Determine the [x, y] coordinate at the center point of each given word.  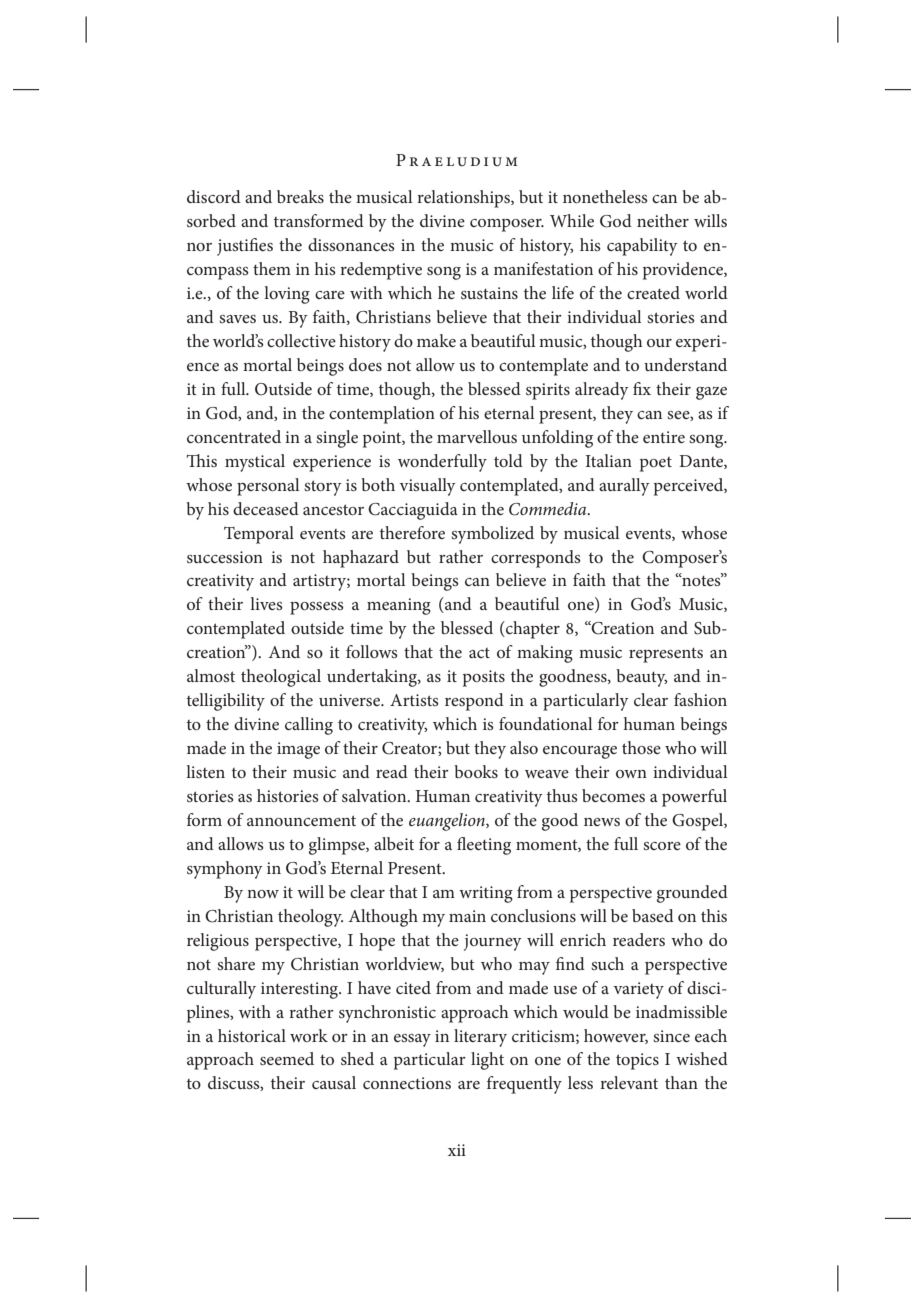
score [662, 846]
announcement [301, 820]
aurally [624, 487]
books [476, 771]
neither [663, 220]
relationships [464, 199]
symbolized [492, 535]
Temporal [259, 535]
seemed [287, 1058]
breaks [300, 196]
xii [457, 1150]
